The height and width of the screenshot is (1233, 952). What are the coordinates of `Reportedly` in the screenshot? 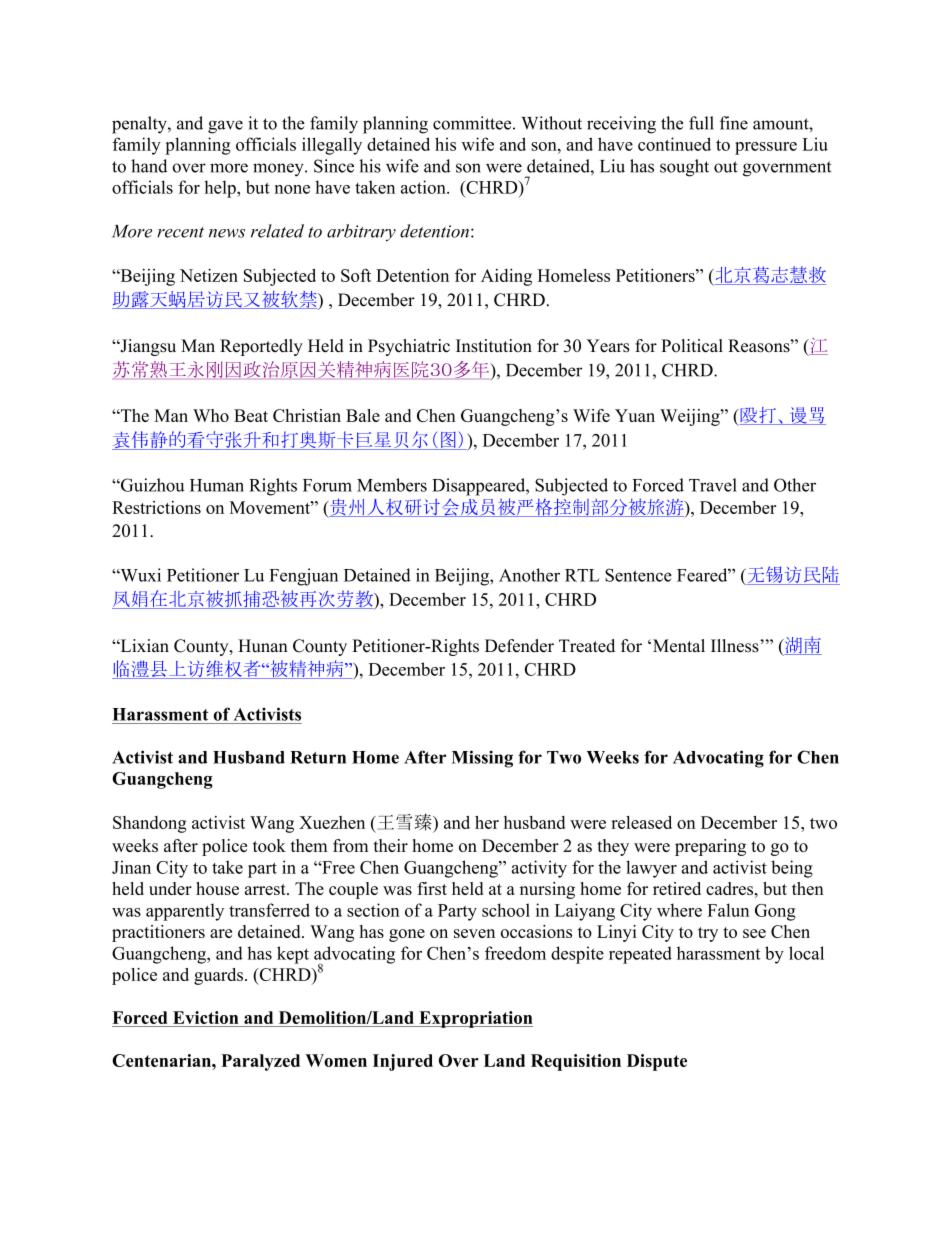 It's located at (261, 347).
